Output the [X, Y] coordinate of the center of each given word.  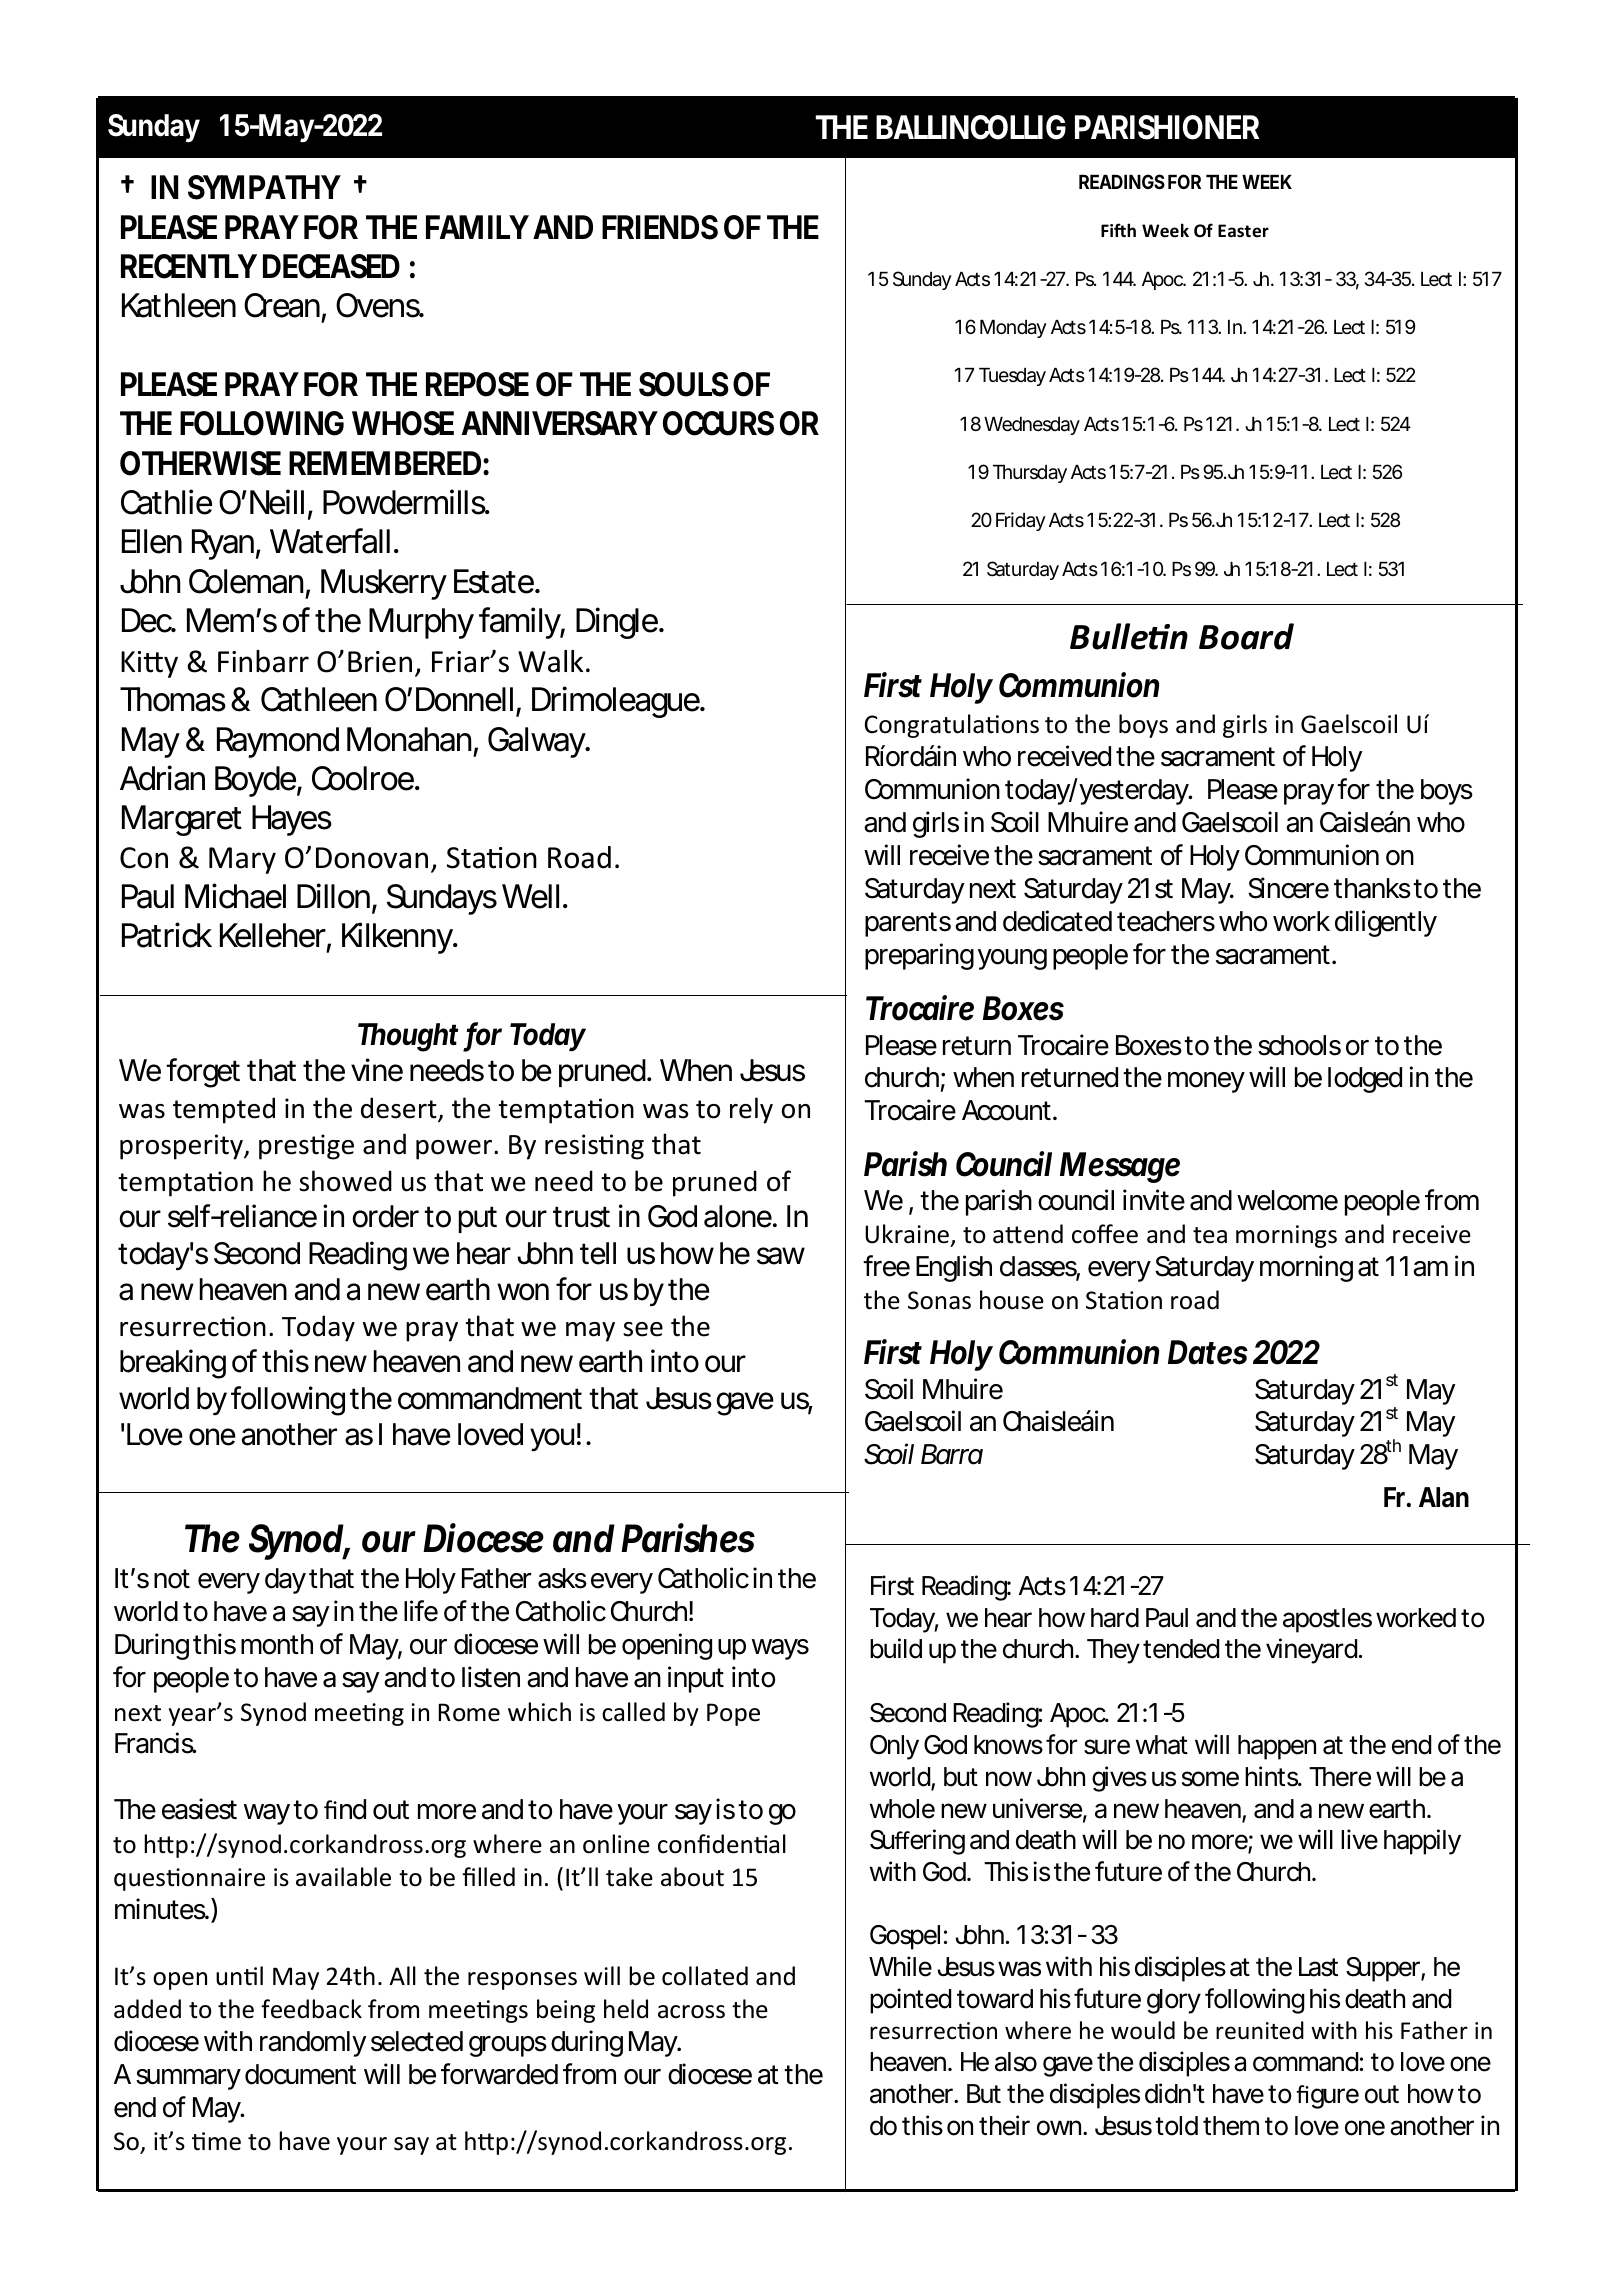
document [300, 2074]
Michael [235, 896]
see [643, 1329]
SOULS [684, 384]
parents [908, 924]
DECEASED [331, 266]
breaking [173, 1364]
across [691, 2012]
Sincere [1288, 888]
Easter [1243, 231]
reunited [1260, 2030]
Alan [1444, 1497]
